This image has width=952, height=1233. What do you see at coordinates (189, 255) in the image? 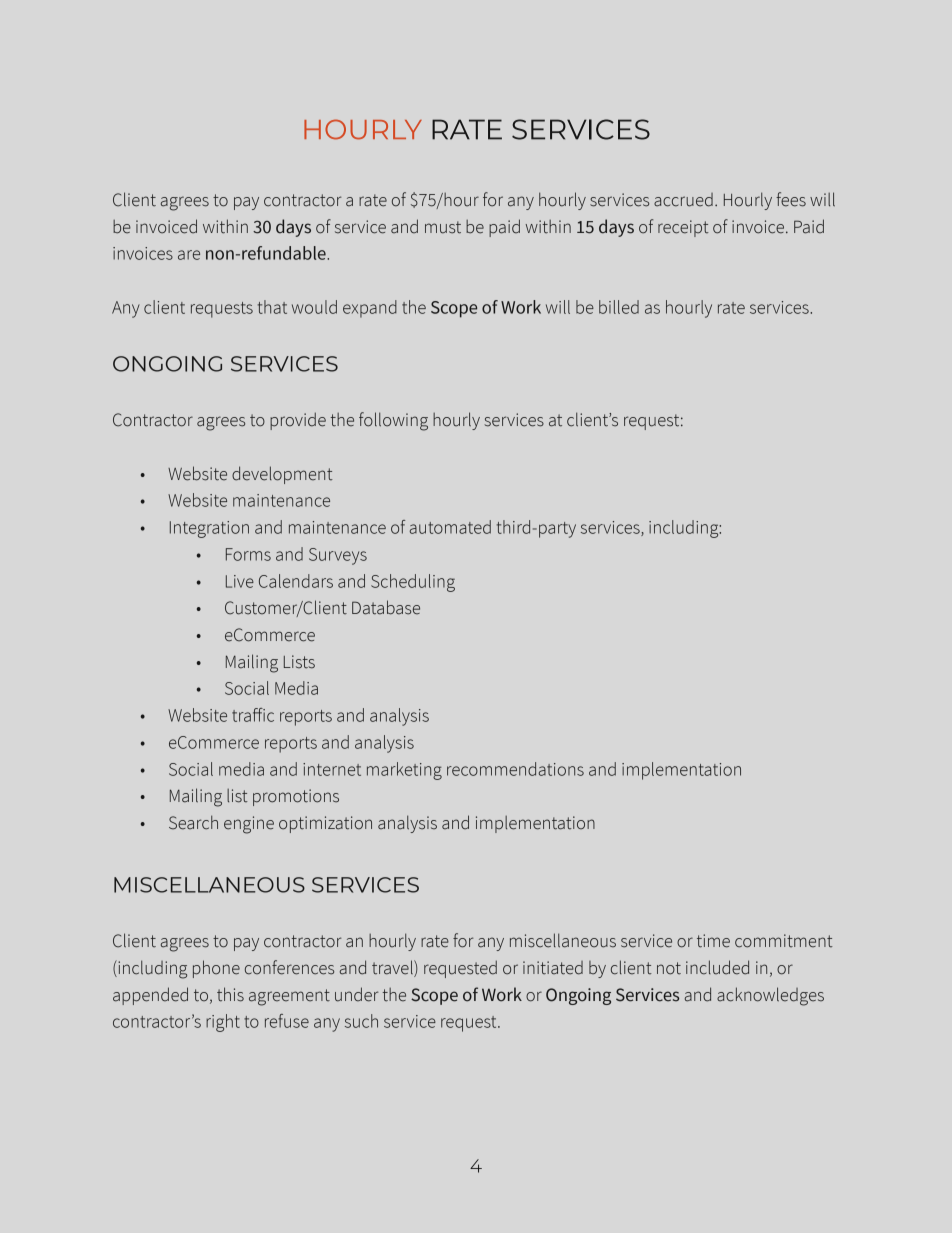
I see `are` at bounding box center [189, 255].
